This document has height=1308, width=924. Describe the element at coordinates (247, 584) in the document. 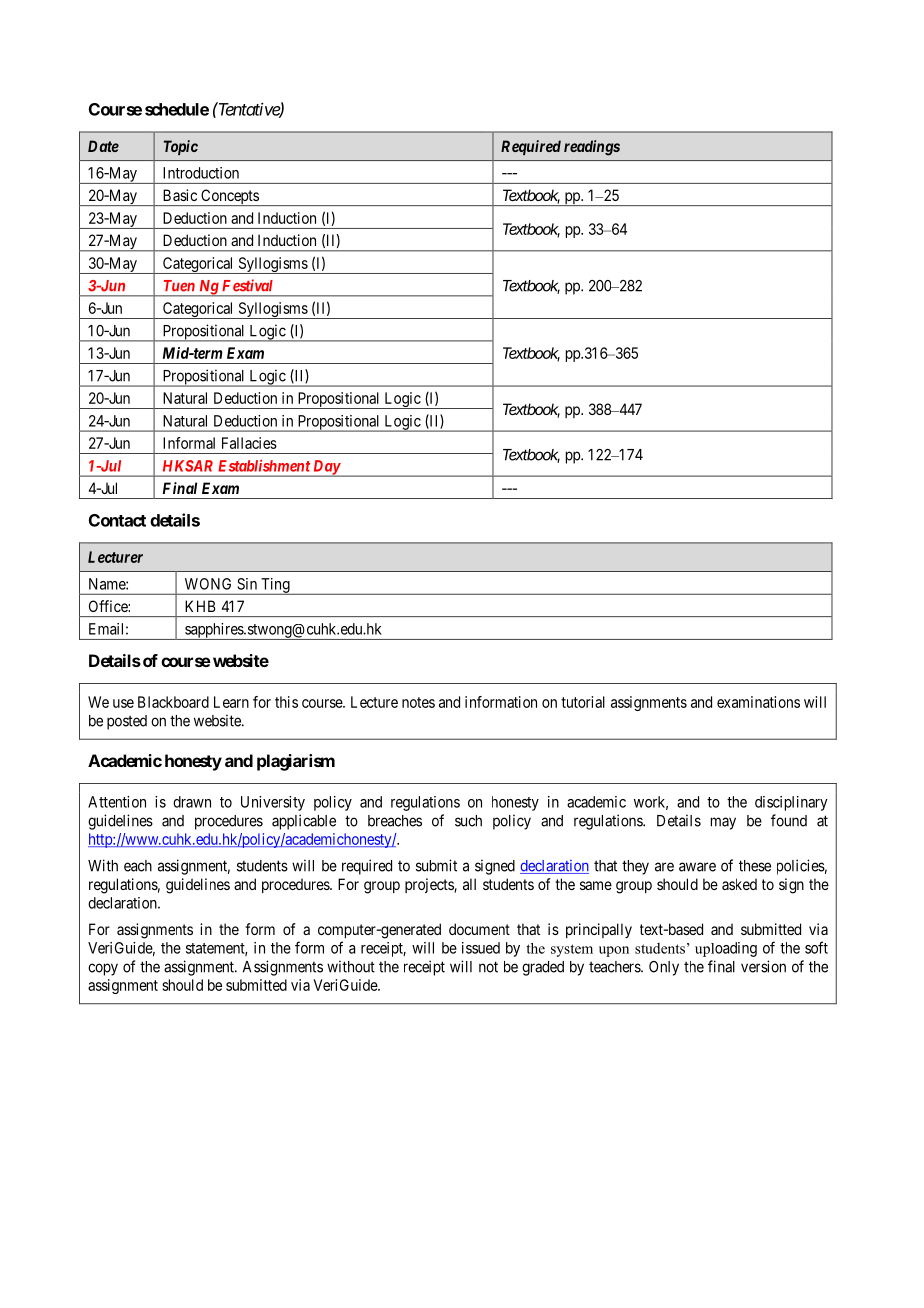

I see `Sin` at that location.
